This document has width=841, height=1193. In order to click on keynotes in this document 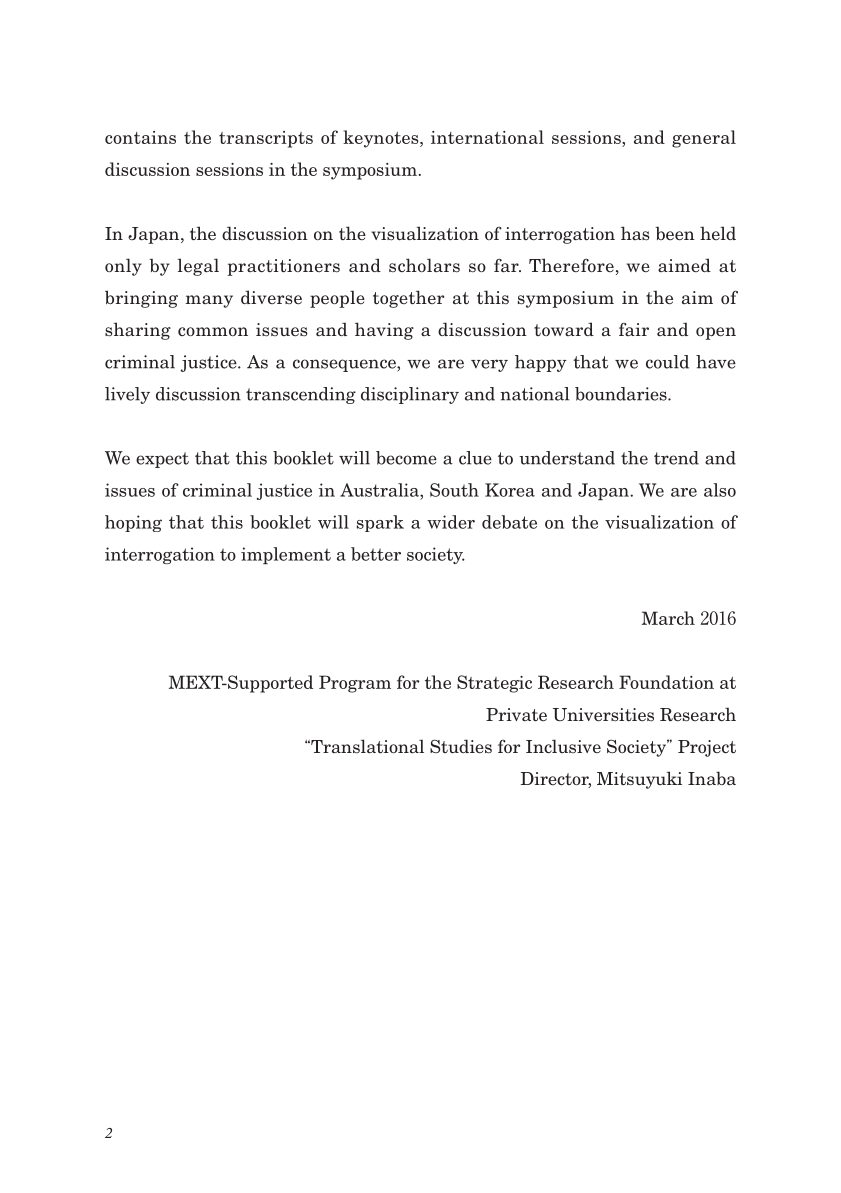, I will do `click(382, 139)`.
